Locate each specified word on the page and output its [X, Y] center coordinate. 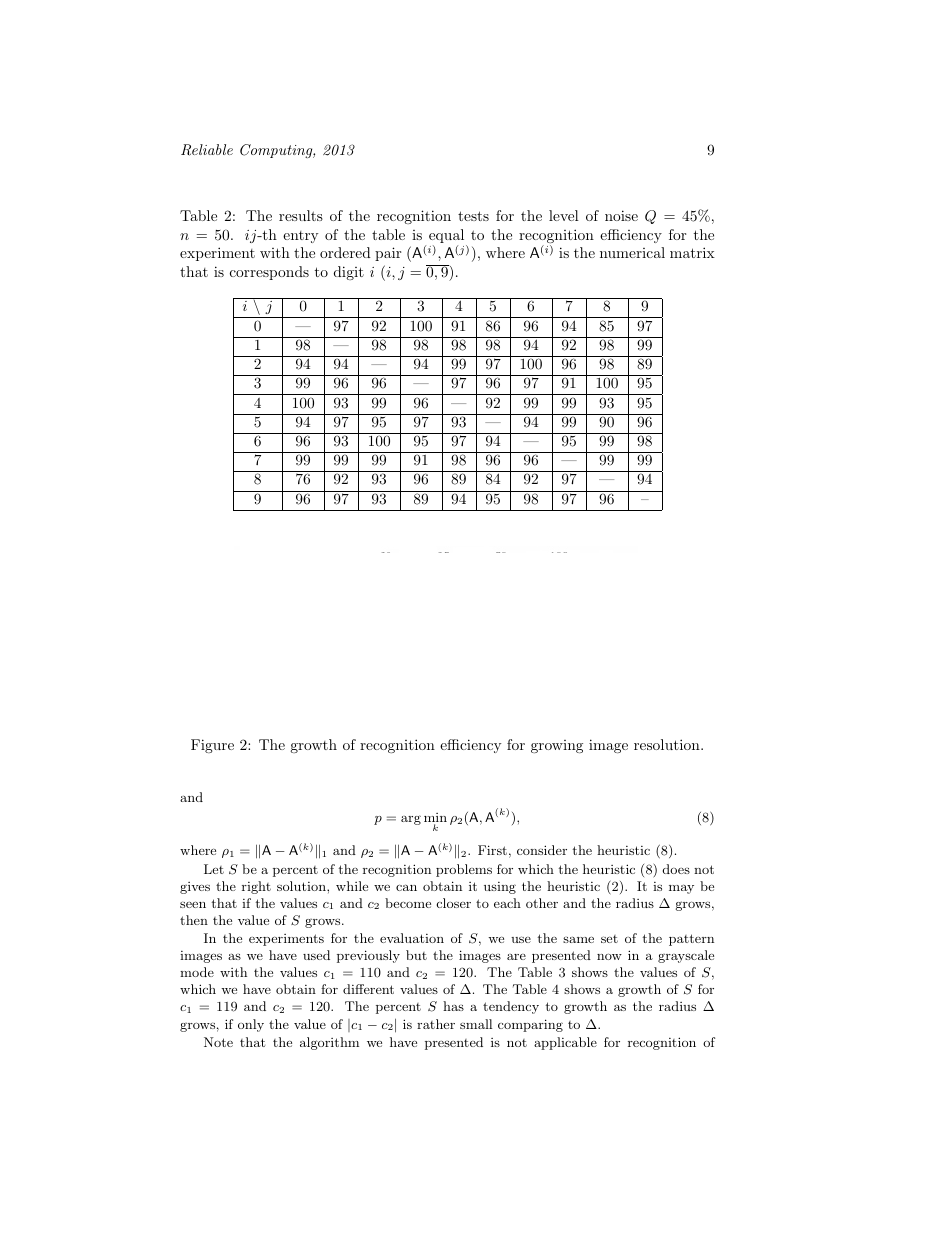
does [676, 869]
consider [542, 850]
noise [621, 215]
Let [214, 869]
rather [436, 1024]
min [435, 819]
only [251, 1025]
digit [349, 273]
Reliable [207, 150]
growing [557, 746]
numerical [632, 252]
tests [473, 216]
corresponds [269, 273]
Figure [212, 746]
